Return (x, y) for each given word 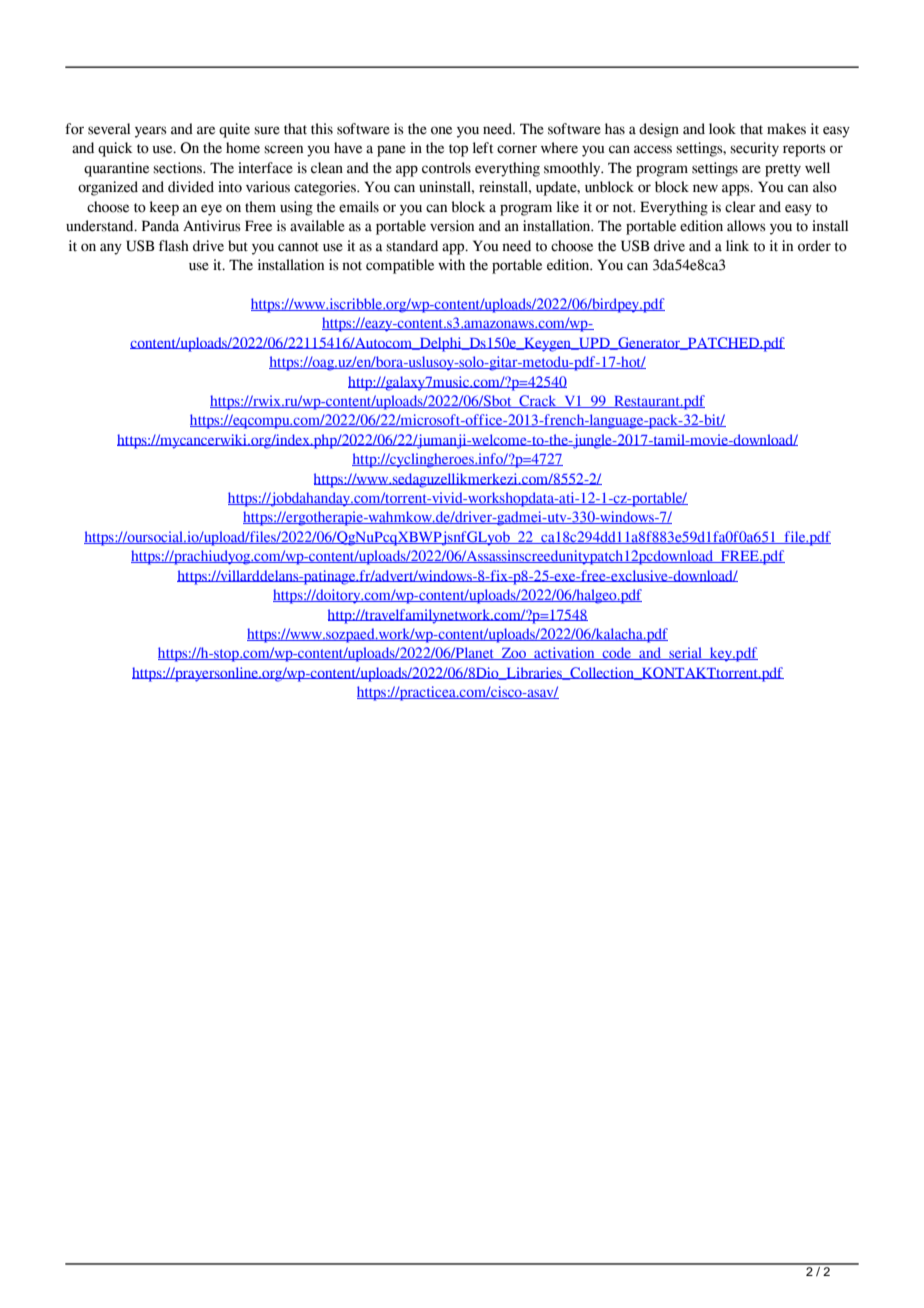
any (111, 249)
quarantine (116, 169)
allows (746, 226)
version (452, 226)
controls (446, 168)
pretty (783, 170)
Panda (160, 226)
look (722, 129)
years (151, 132)
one (441, 130)
